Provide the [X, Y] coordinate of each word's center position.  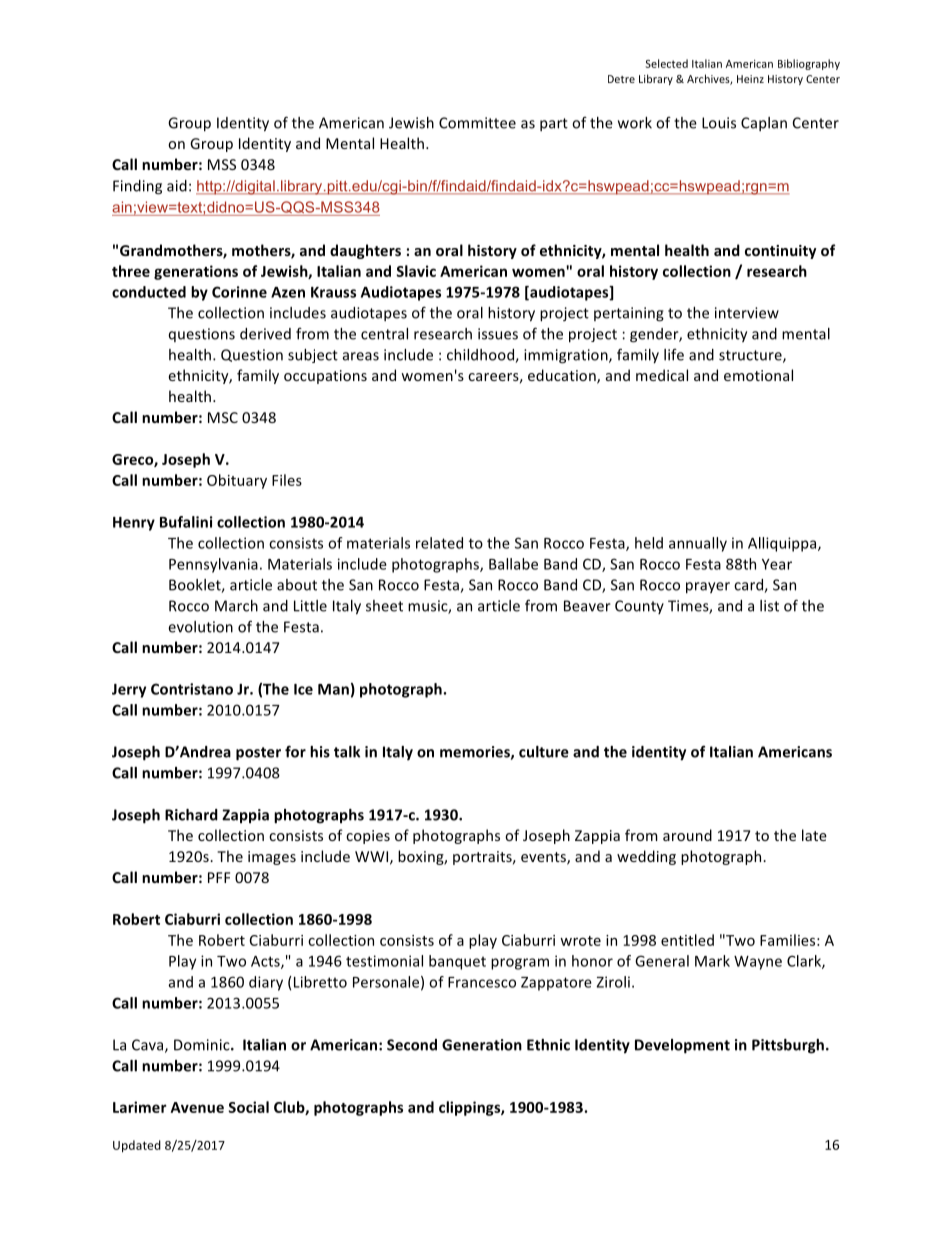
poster [258, 754]
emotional [758, 375]
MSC [223, 417]
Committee [477, 123]
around [687, 835]
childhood [481, 356]
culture [544, 752]
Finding [137, 187]
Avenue [197, 1107]
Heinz [750, 79]
